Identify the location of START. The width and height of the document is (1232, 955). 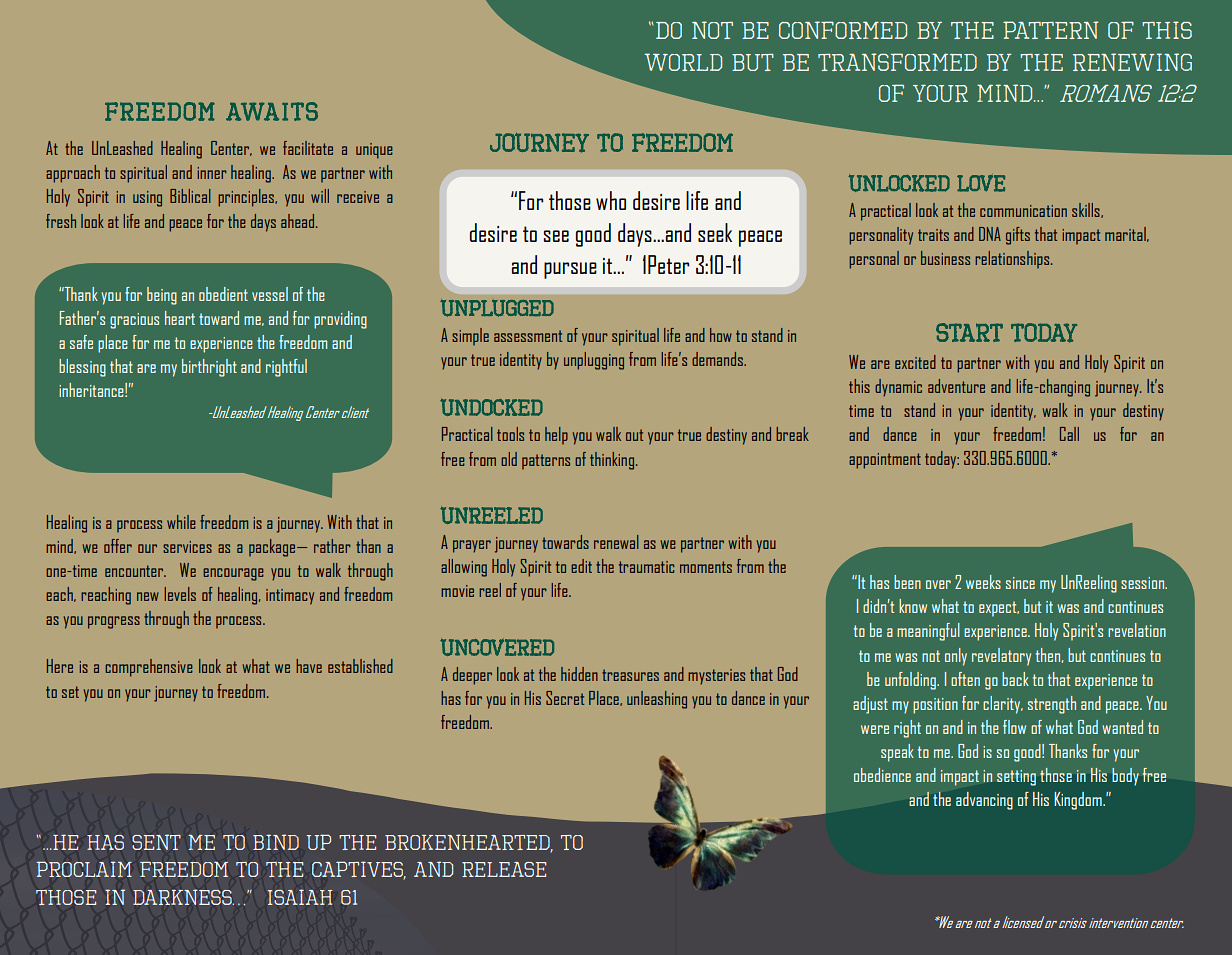
(969, 332).
